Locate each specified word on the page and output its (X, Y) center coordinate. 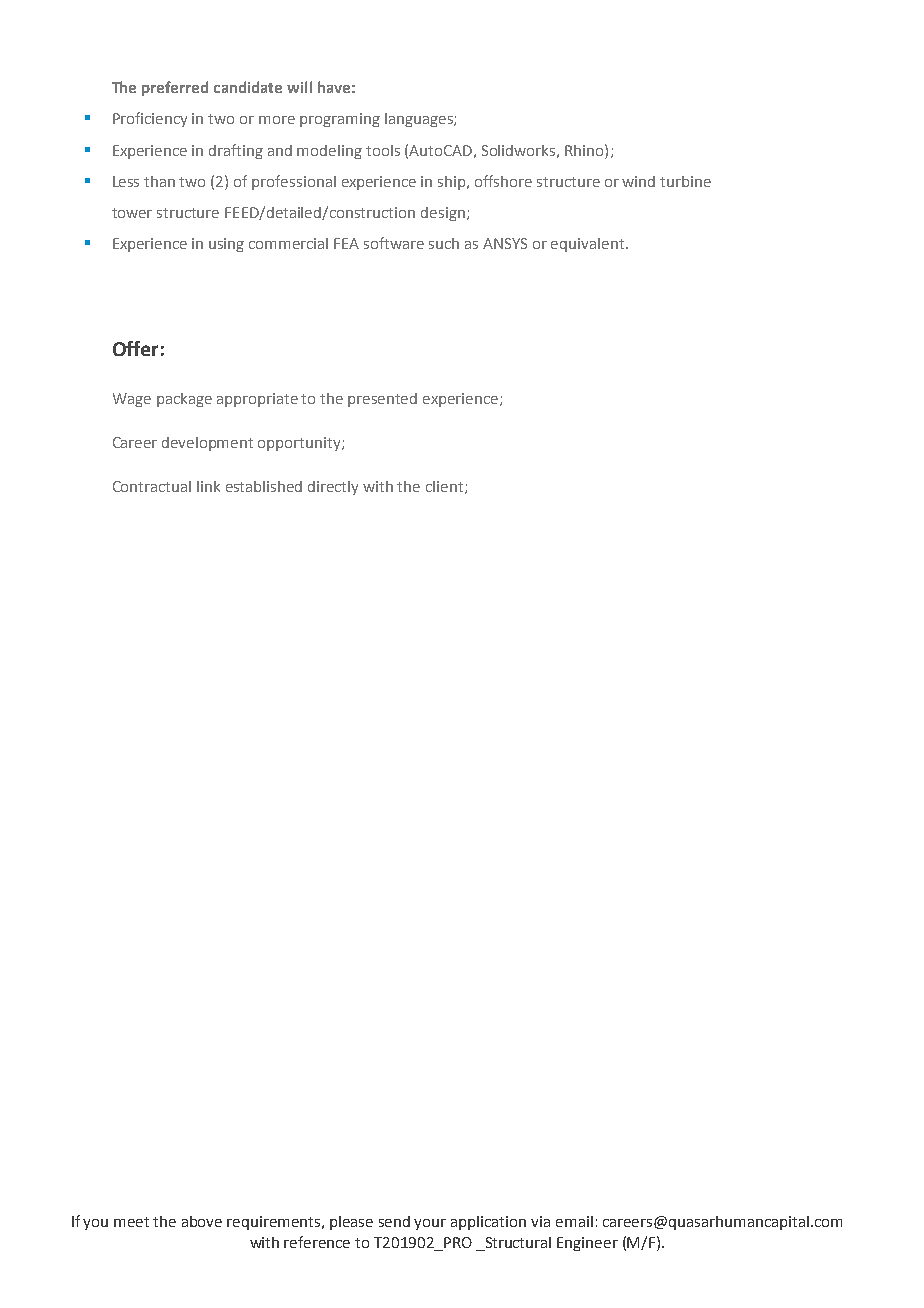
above (202, 1221)
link (208, 486)
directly (333, 488)
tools (383, 150)
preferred (175, 88)
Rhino (585, 150)
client (446, 487)
